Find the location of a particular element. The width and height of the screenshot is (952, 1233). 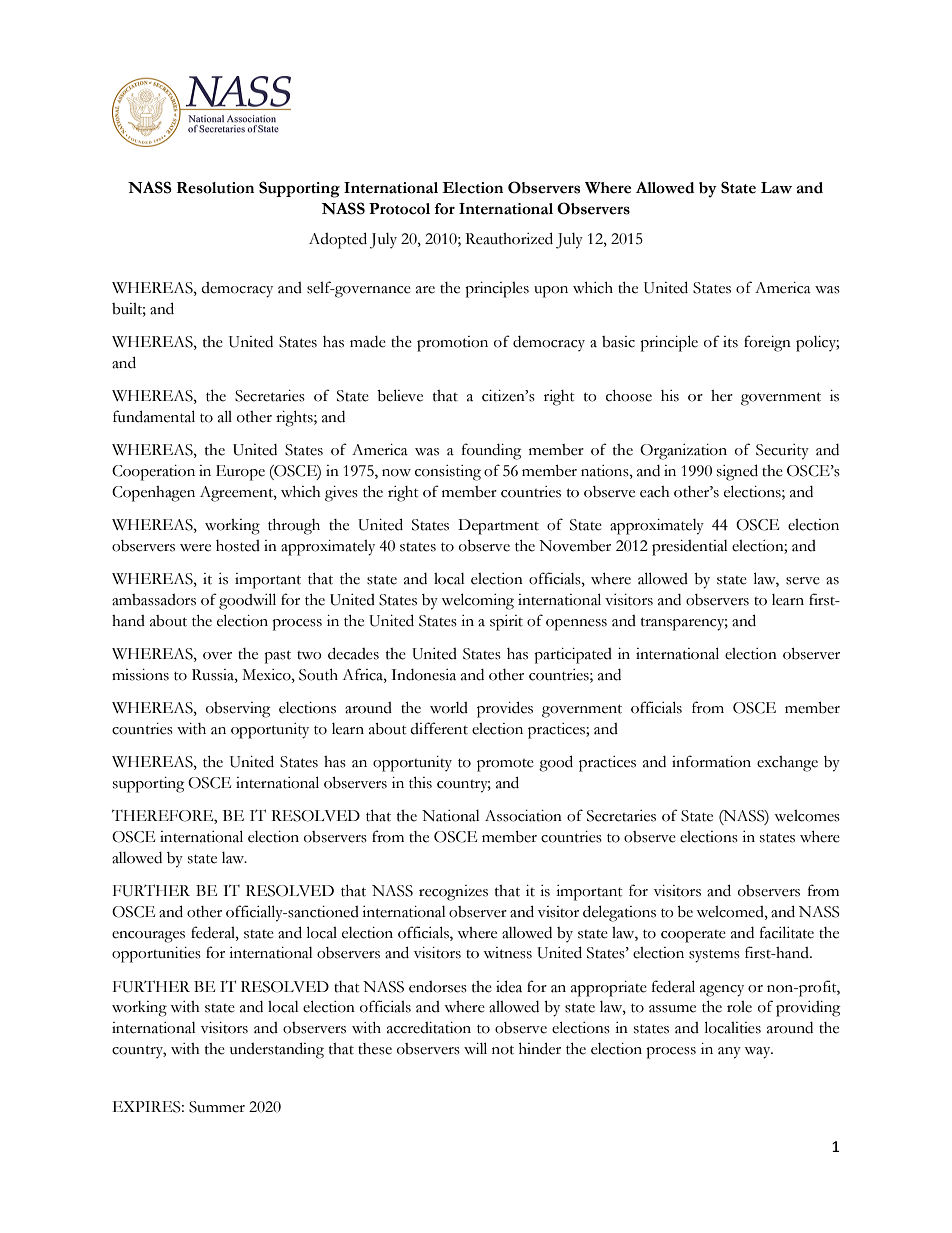

Resolution is located at coordinates (215, 188).
